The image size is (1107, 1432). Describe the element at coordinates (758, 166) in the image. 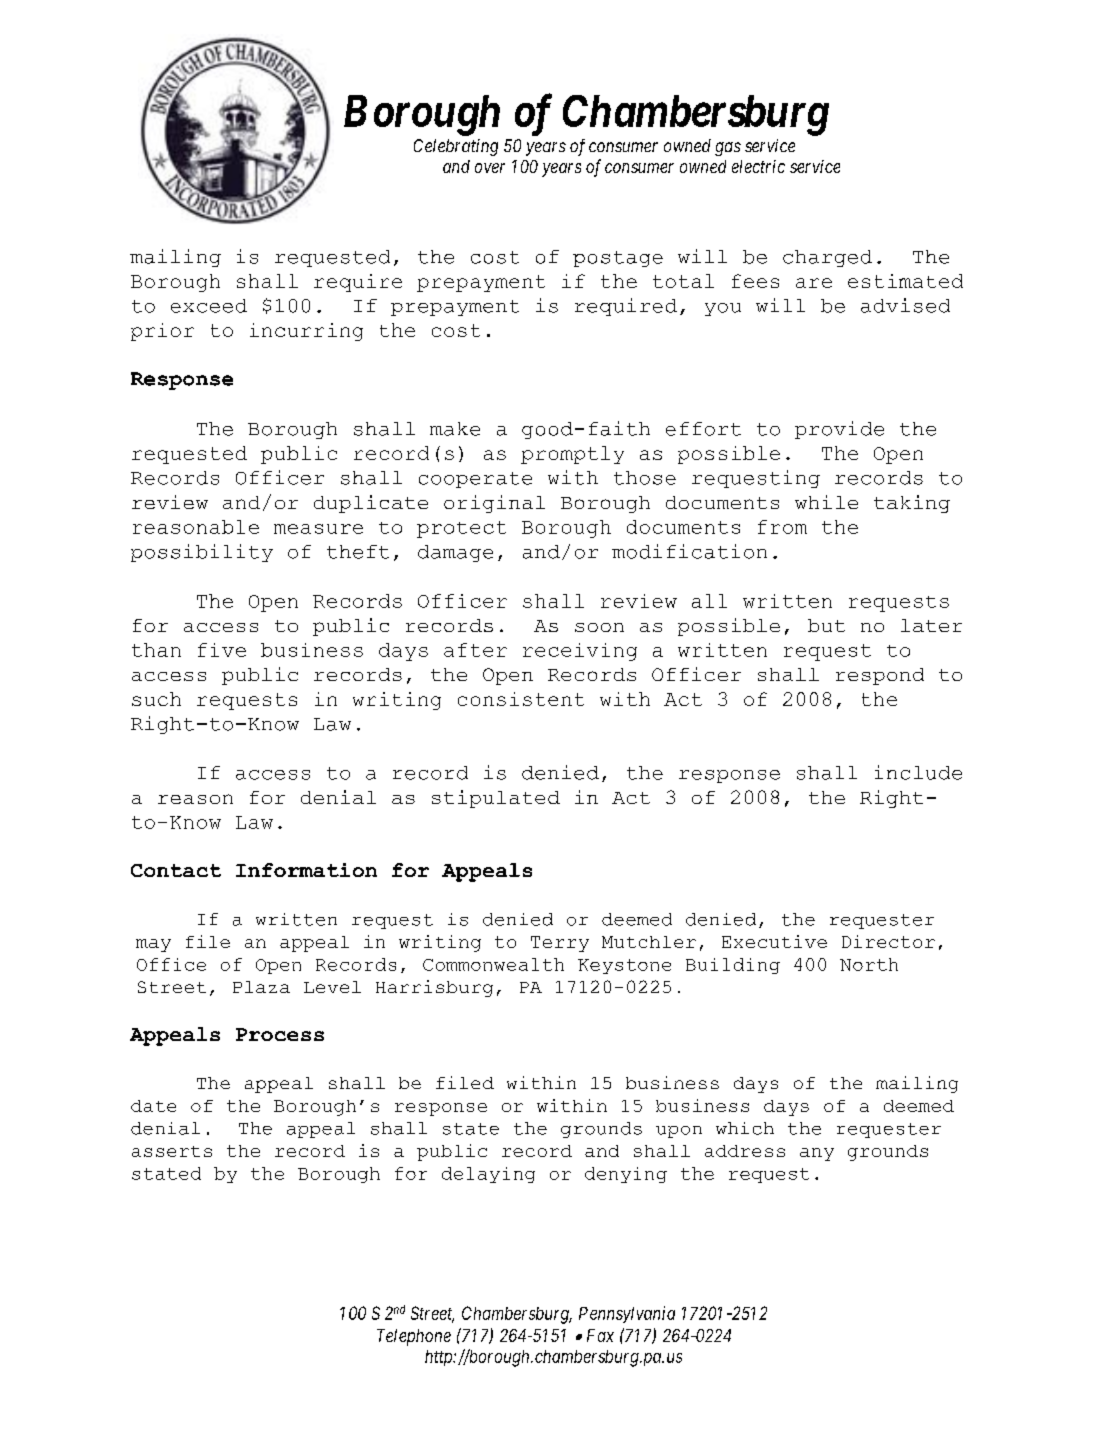

I see `electric` at that location.
